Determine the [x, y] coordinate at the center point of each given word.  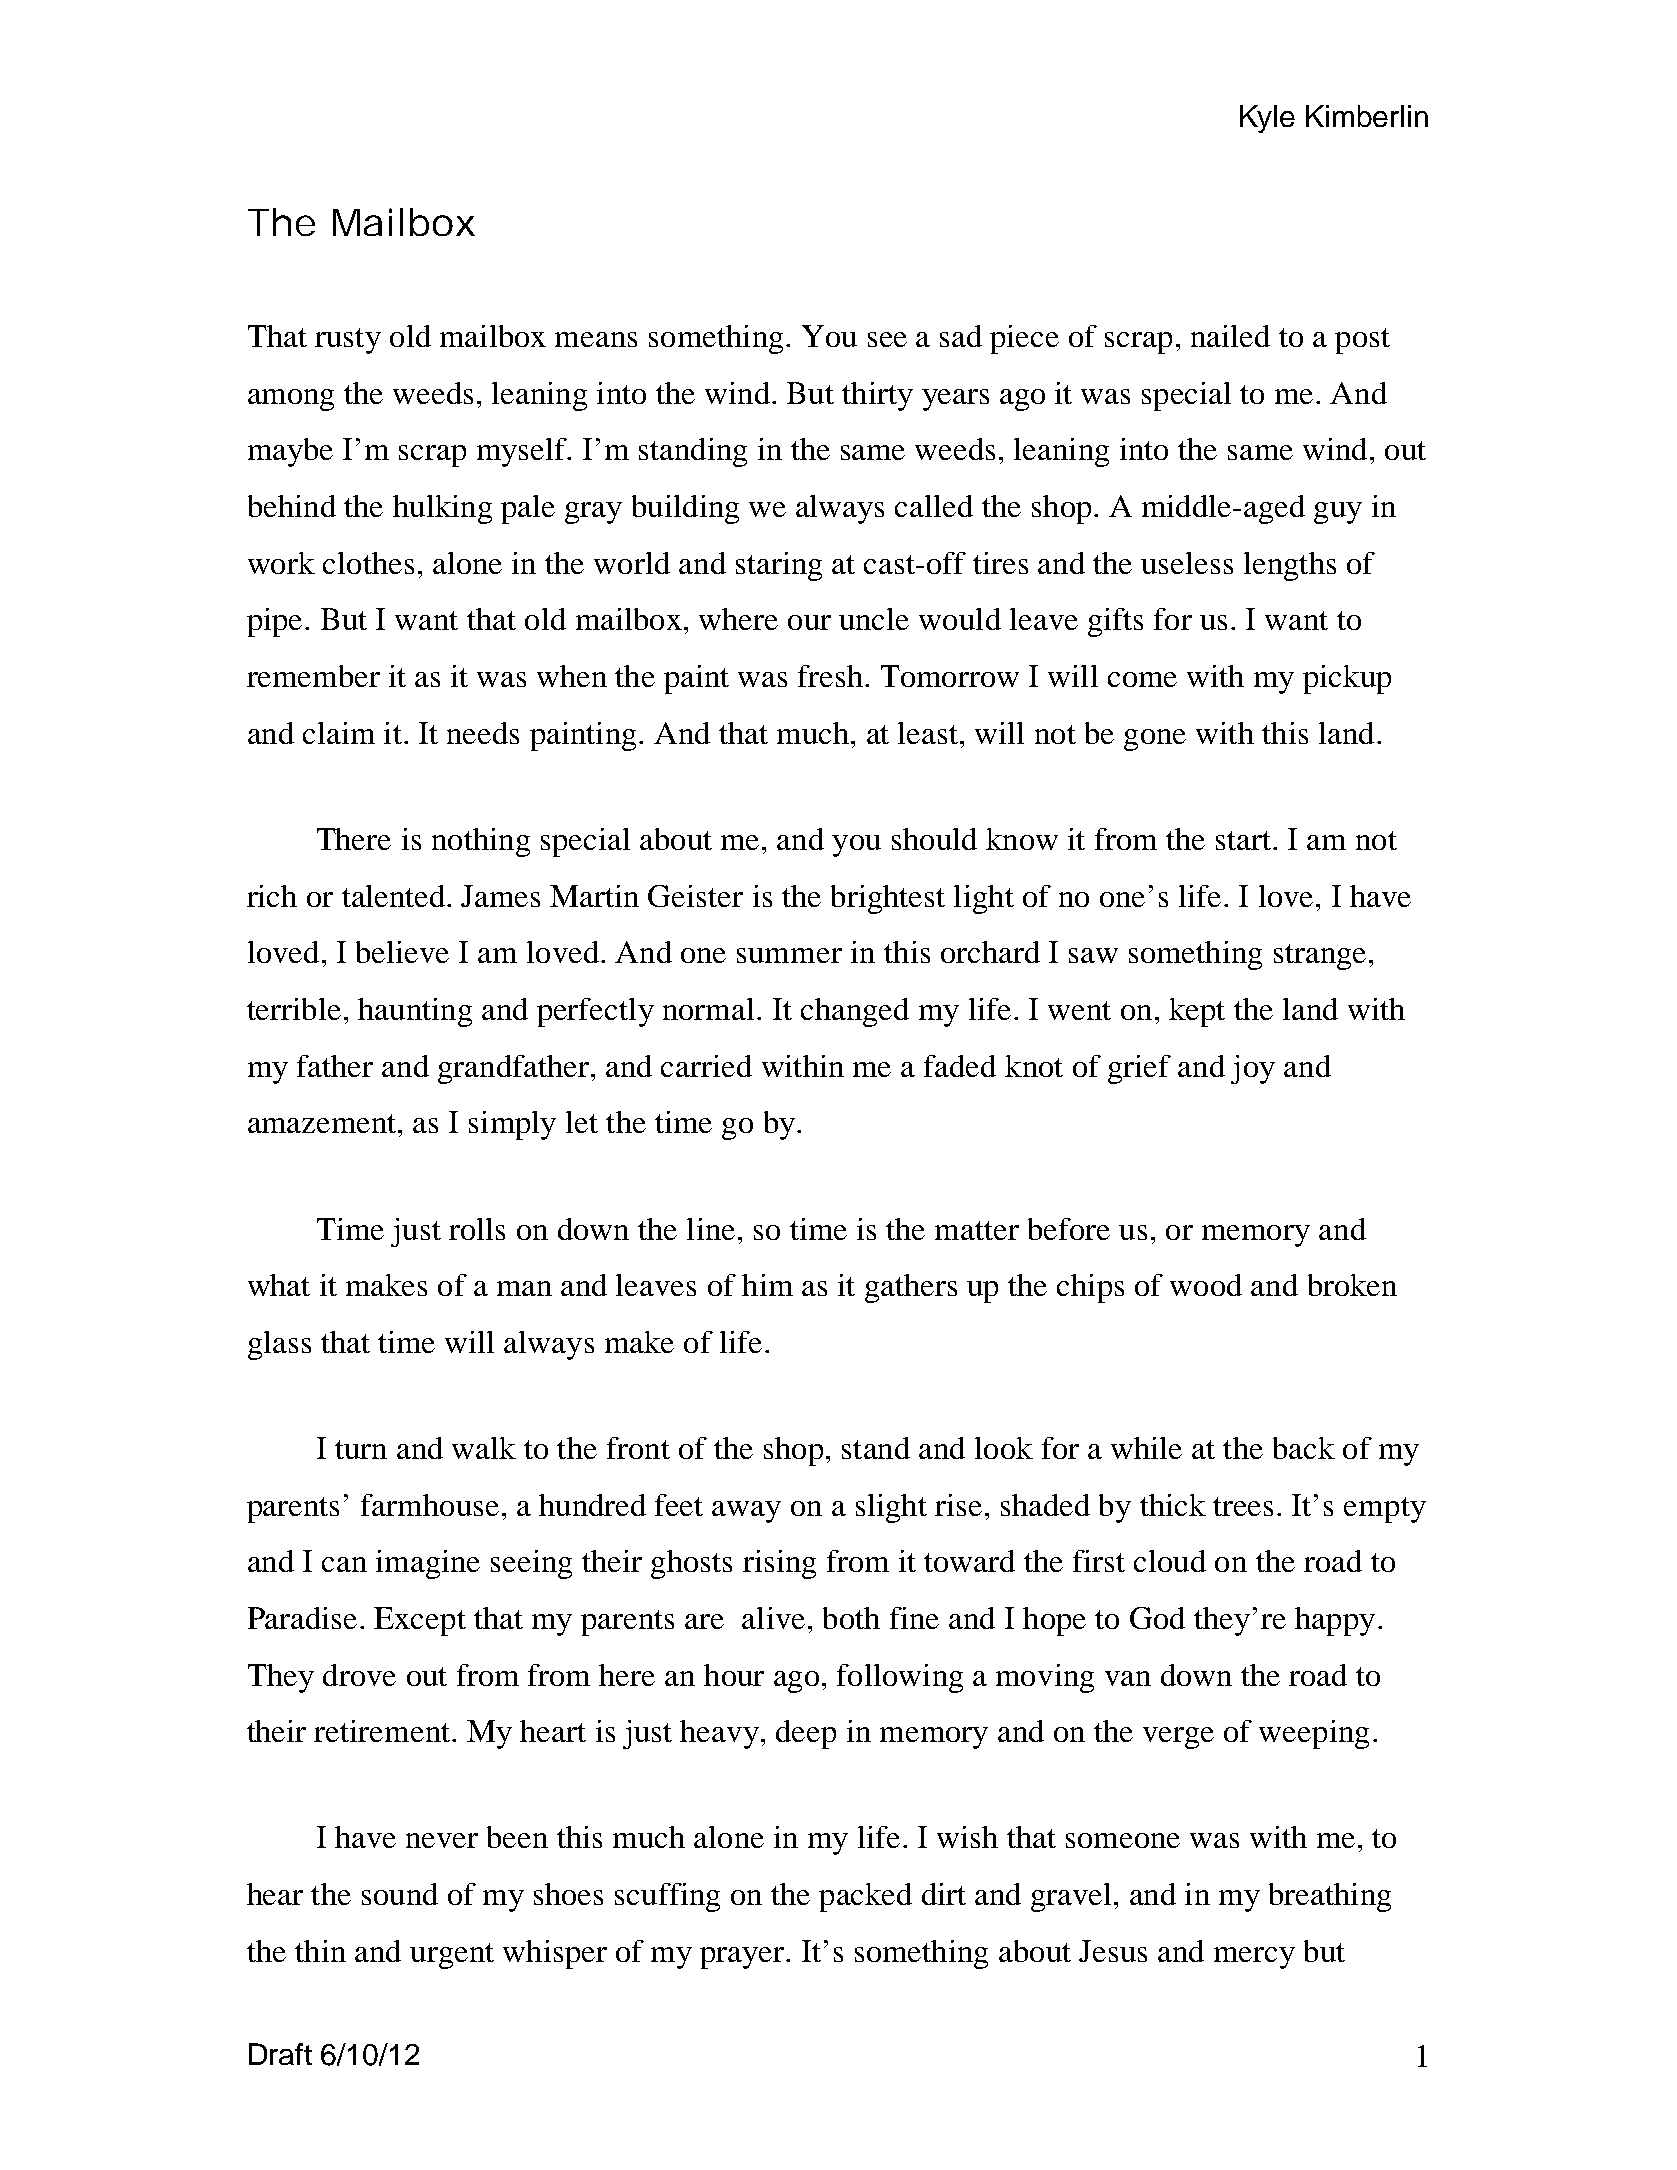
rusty [348, 341]
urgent [452, 1956]
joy [1253, 1069]
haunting [415, 1012]
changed [855, 1012]
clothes [368, 563]
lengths [1290, 566]
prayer [743, 1958]
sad [961, 336]
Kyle [1267, 119]
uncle [874, 619]
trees [1243, 1506]
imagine [428, 1564]
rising [779, 1564]
